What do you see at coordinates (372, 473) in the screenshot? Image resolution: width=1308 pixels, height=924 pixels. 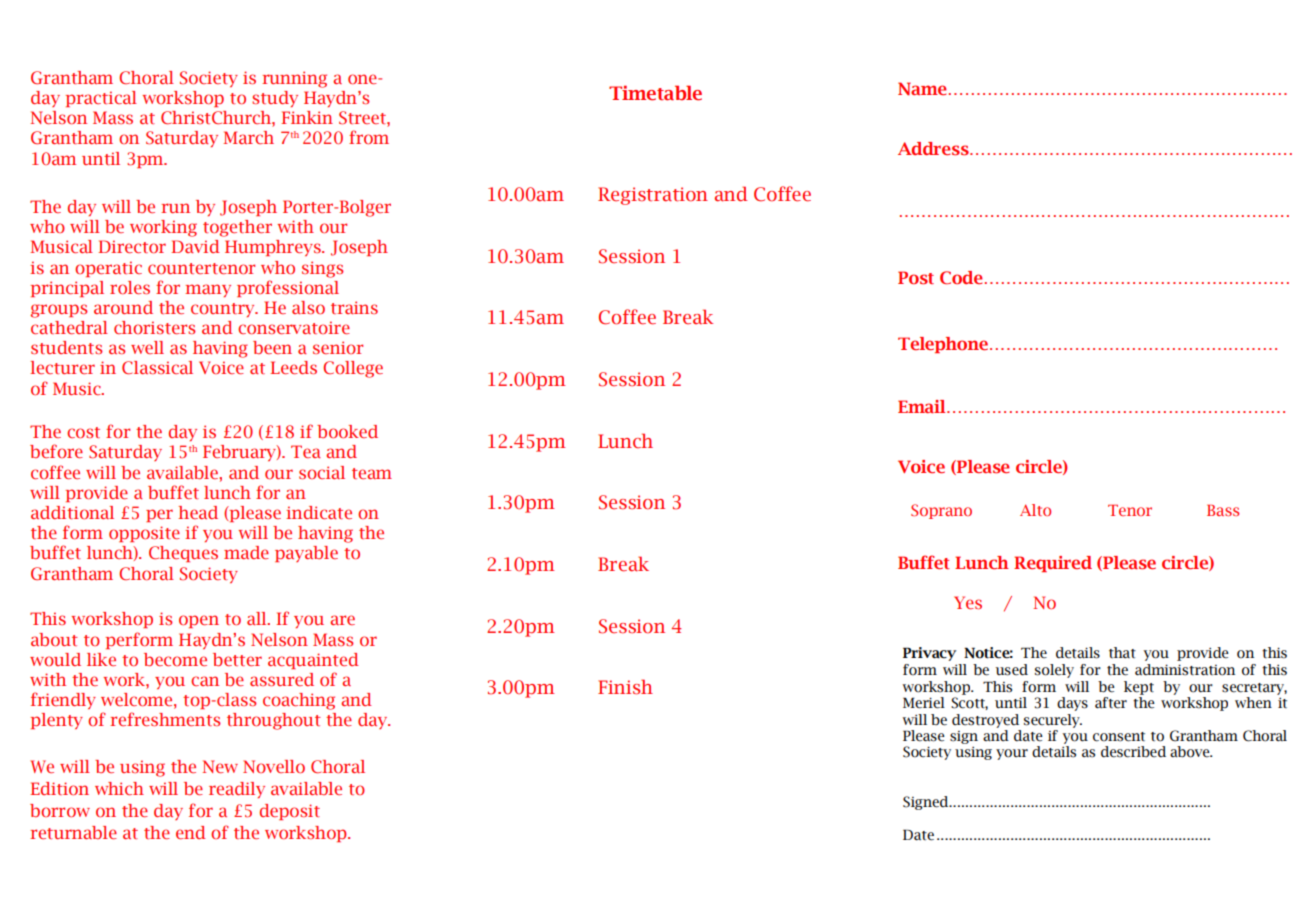 I see `team` at bounding box center [372, 473].
